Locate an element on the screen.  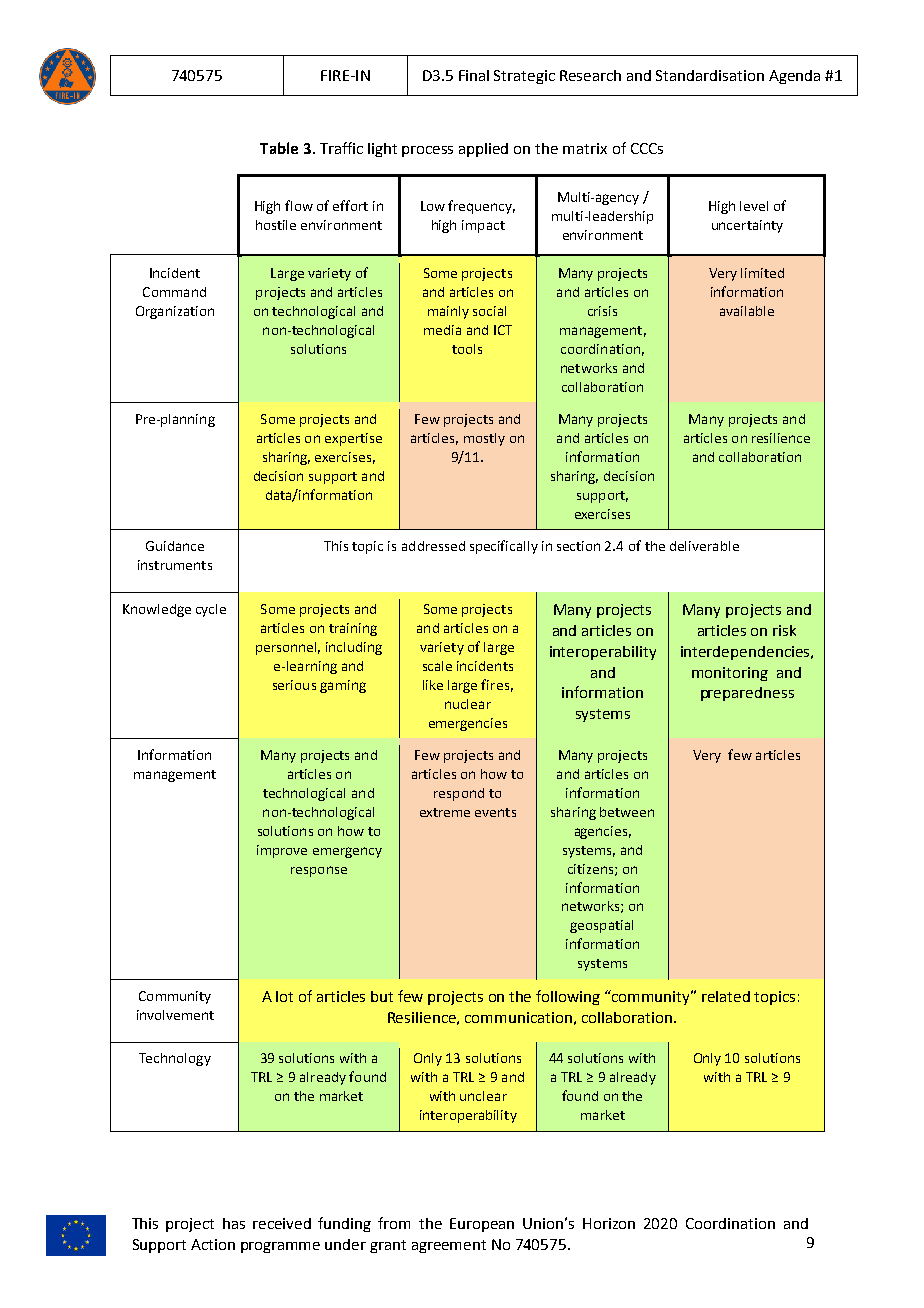
scale is located at coordinates (437, 666).
